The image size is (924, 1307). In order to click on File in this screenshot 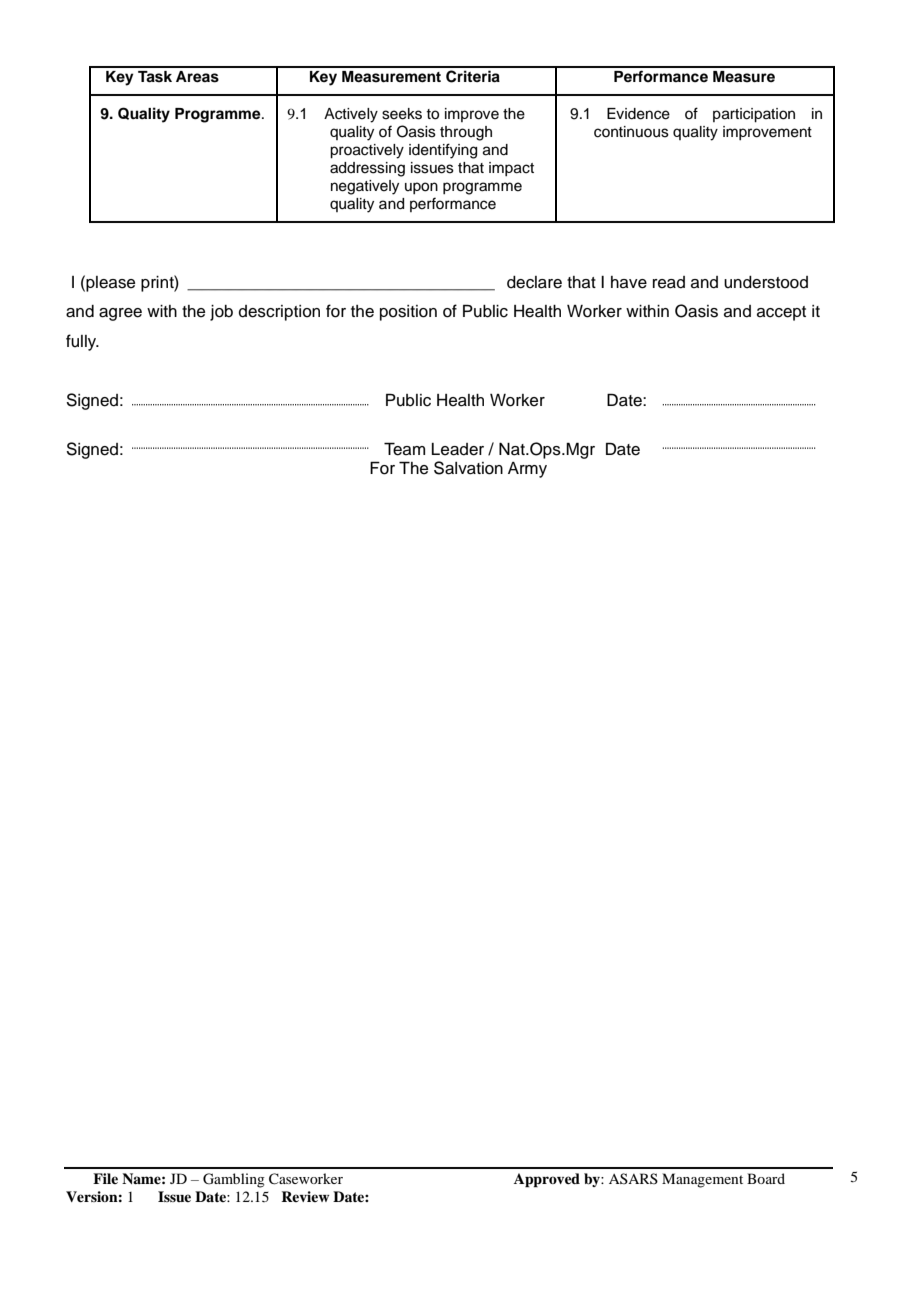, I will do `click(105, 1178)`.
